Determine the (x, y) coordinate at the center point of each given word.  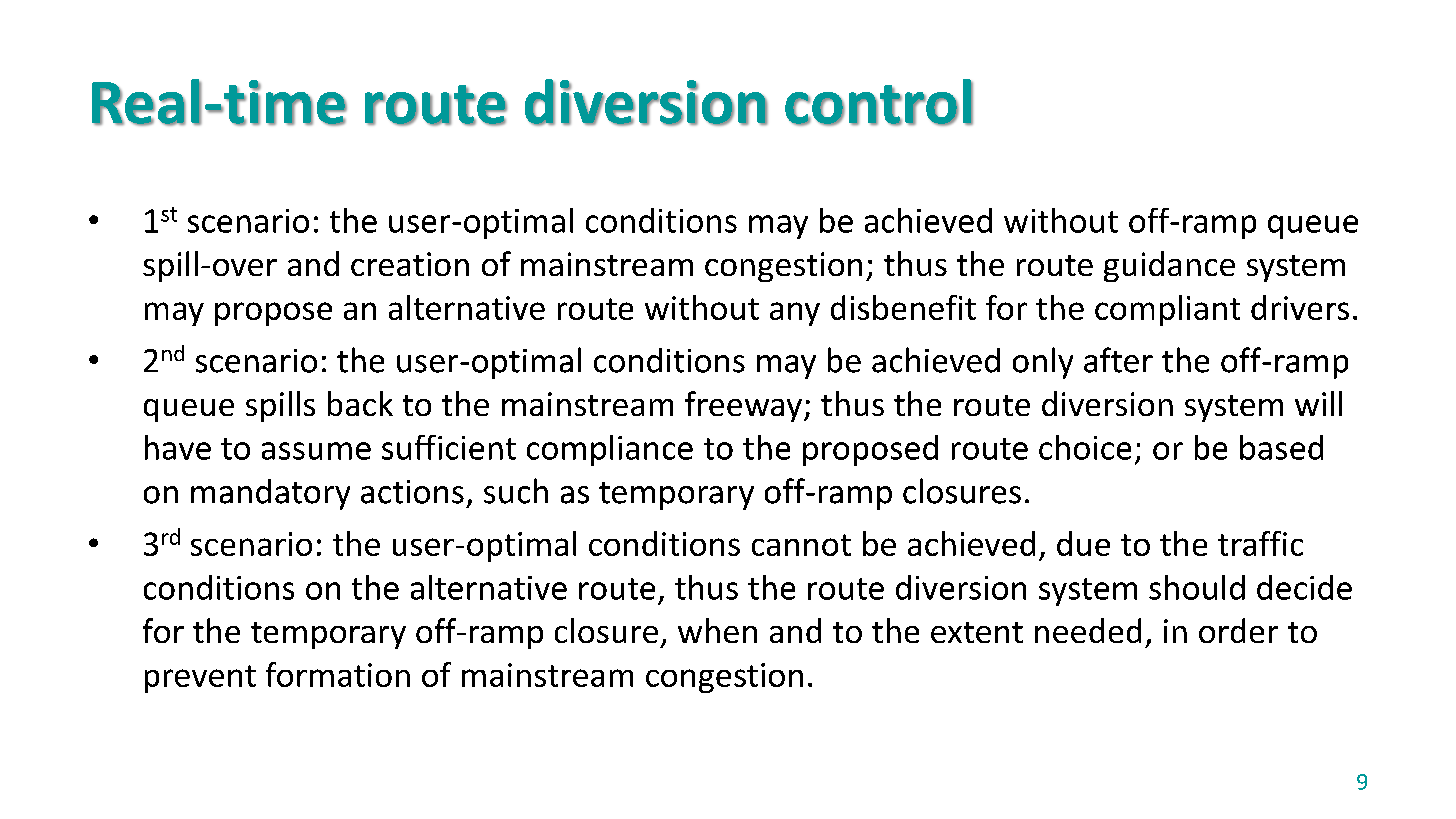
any (795, 314)
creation (410, 264)
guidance (1169, 266)
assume (316, 451)
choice (1085, 447)
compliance (610, 450)
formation (338, 674)
